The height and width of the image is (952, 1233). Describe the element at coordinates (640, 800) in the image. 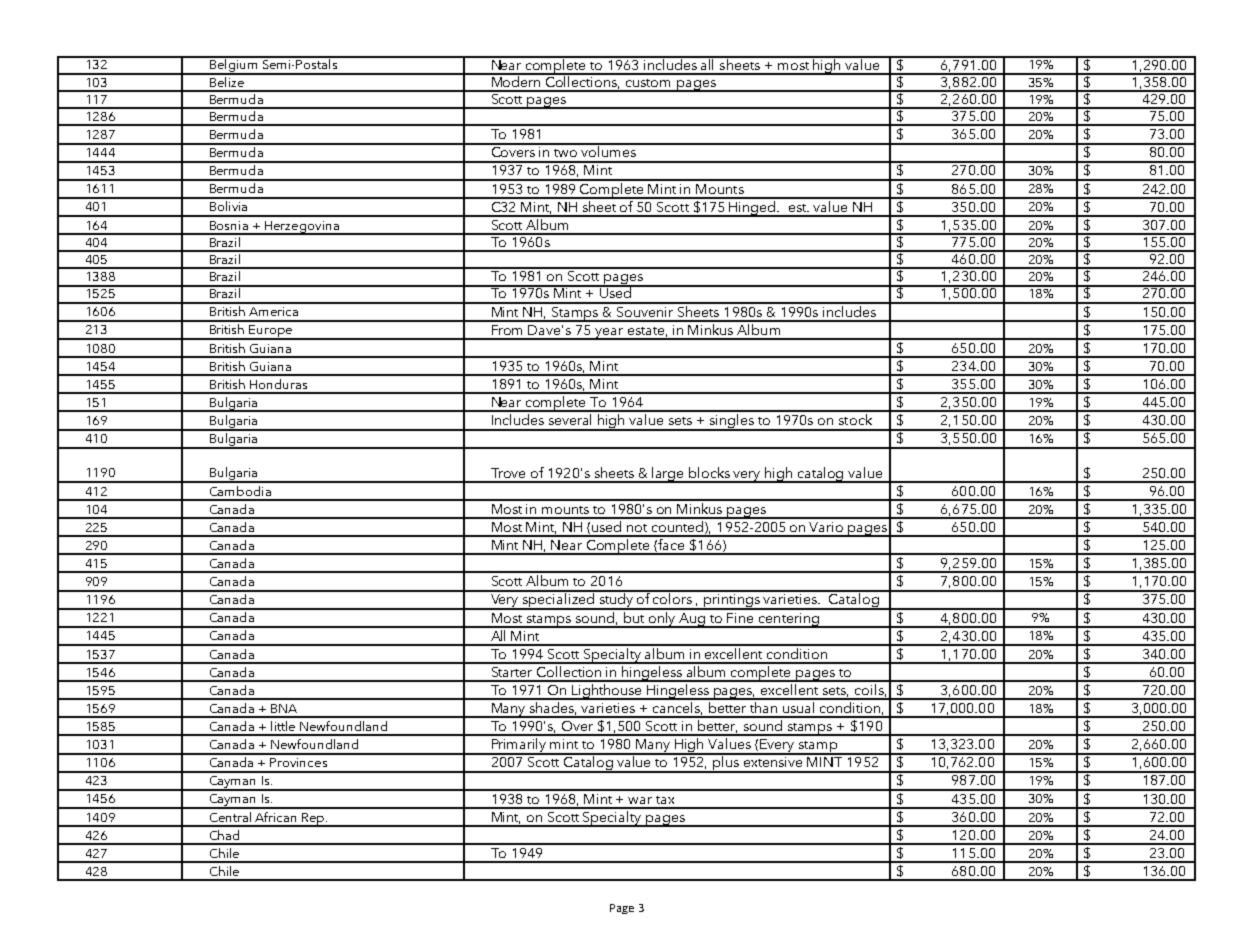

I see `war` at that location.
